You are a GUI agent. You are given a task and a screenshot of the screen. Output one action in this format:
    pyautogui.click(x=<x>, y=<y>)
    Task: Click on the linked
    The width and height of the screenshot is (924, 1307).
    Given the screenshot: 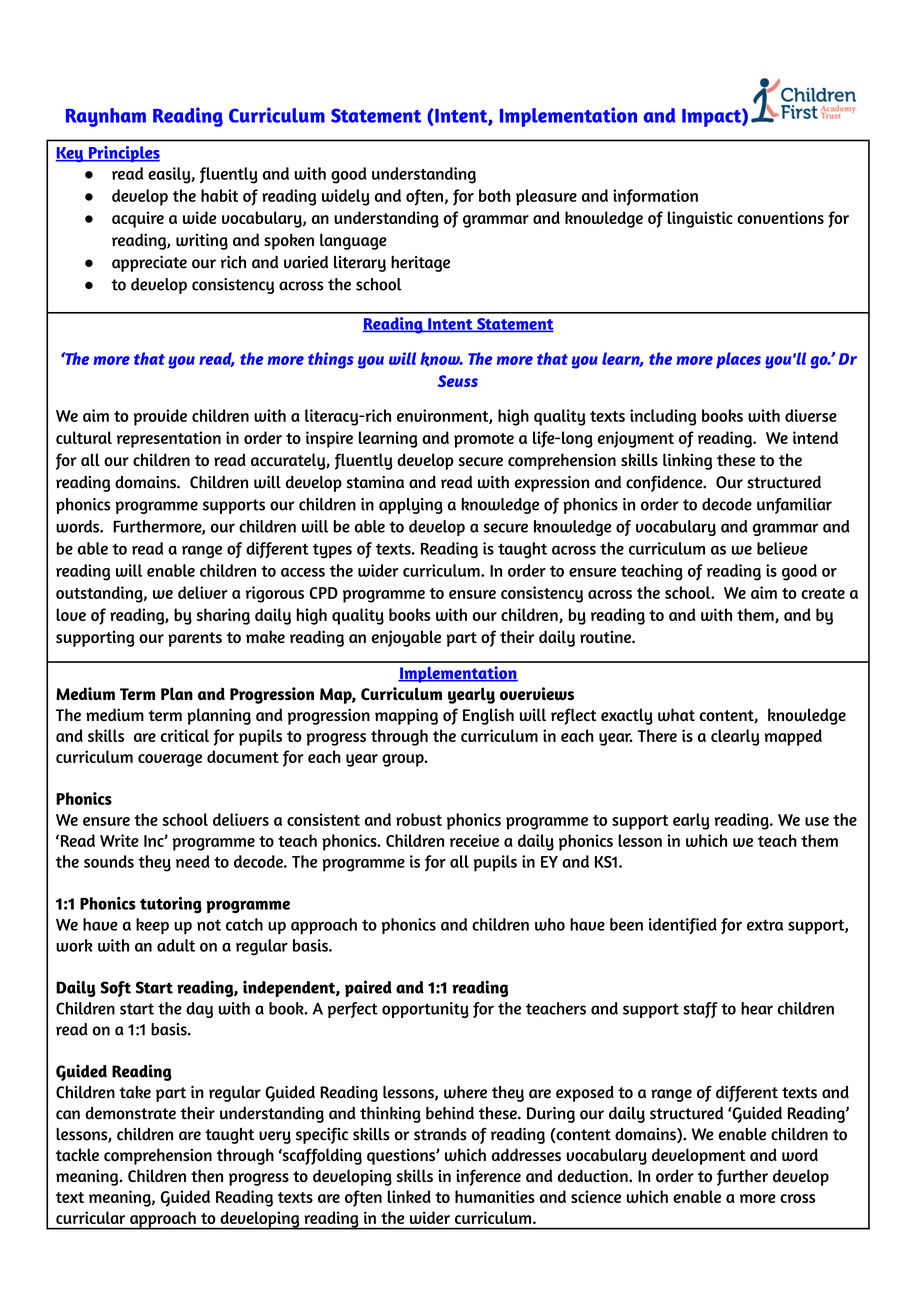 What is the action you would take?
    pyautogui.click(x=409, y=1196)
